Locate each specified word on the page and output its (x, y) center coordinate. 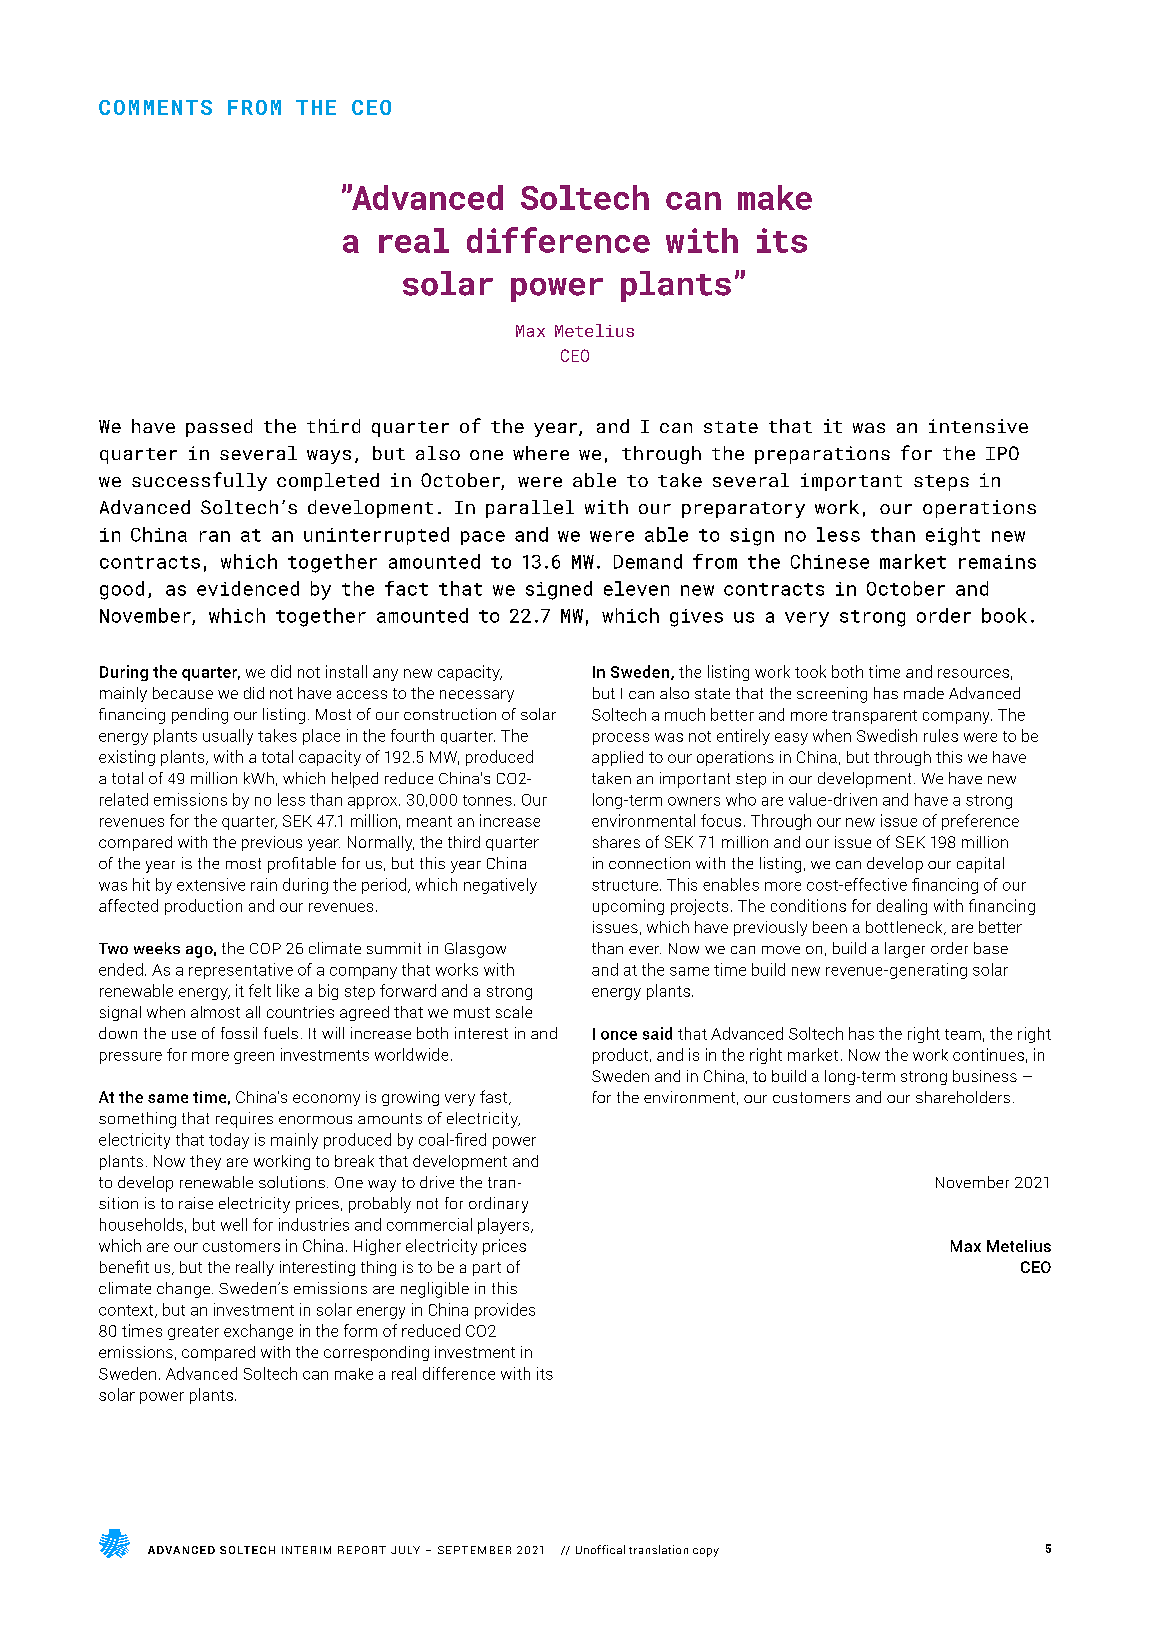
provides (505, 1311)
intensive (978, 426)
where (541, 453)
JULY (405, 1550)
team (963, 1034)
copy (706, 1552)
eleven (636, 588)
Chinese (830, 561)
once (619, 1035)
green (254, 1058)
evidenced (248, 588)
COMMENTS (155, 107)
